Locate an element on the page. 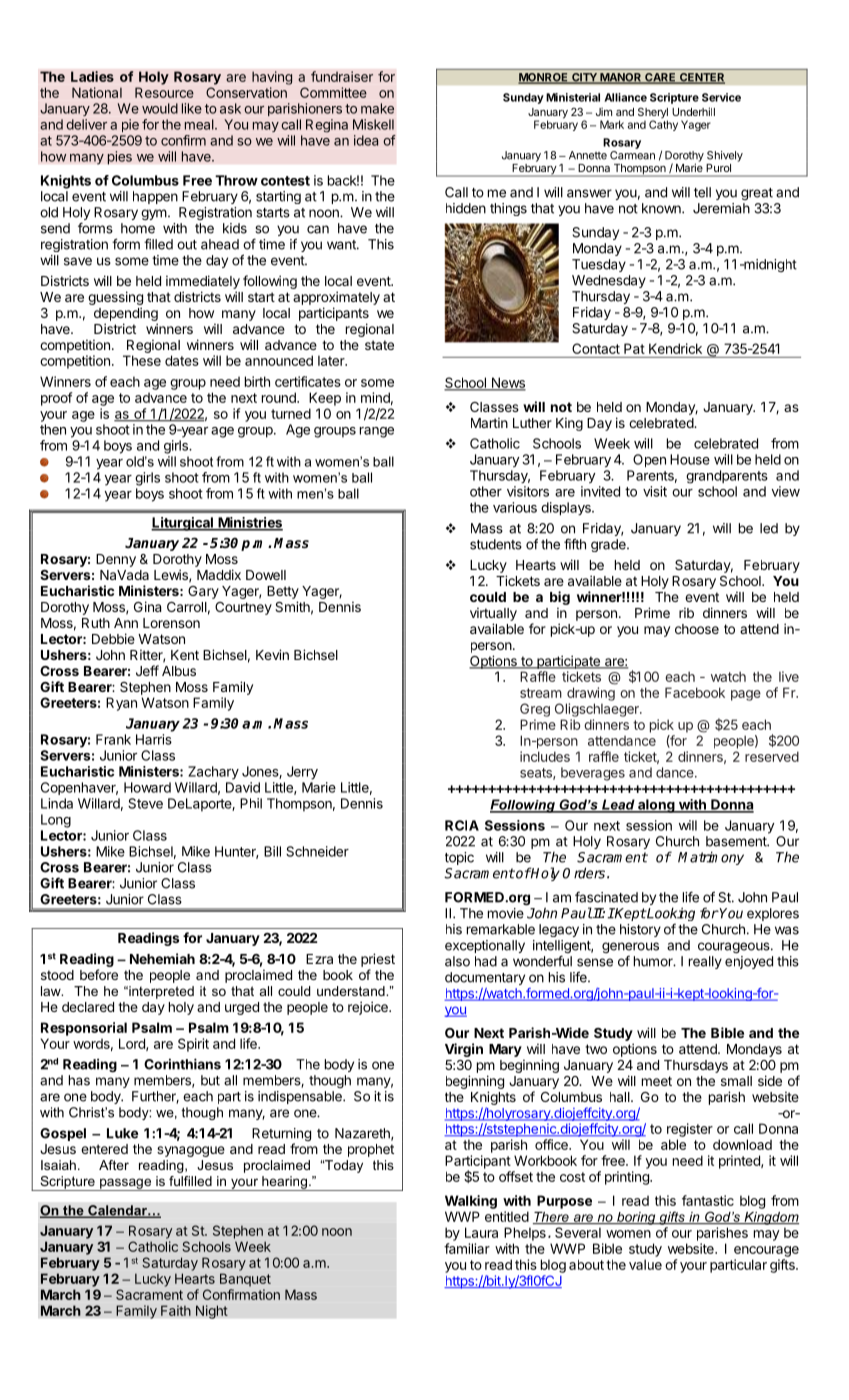 The image size is (849, 1400). page is located at coordinates (746, 695).
